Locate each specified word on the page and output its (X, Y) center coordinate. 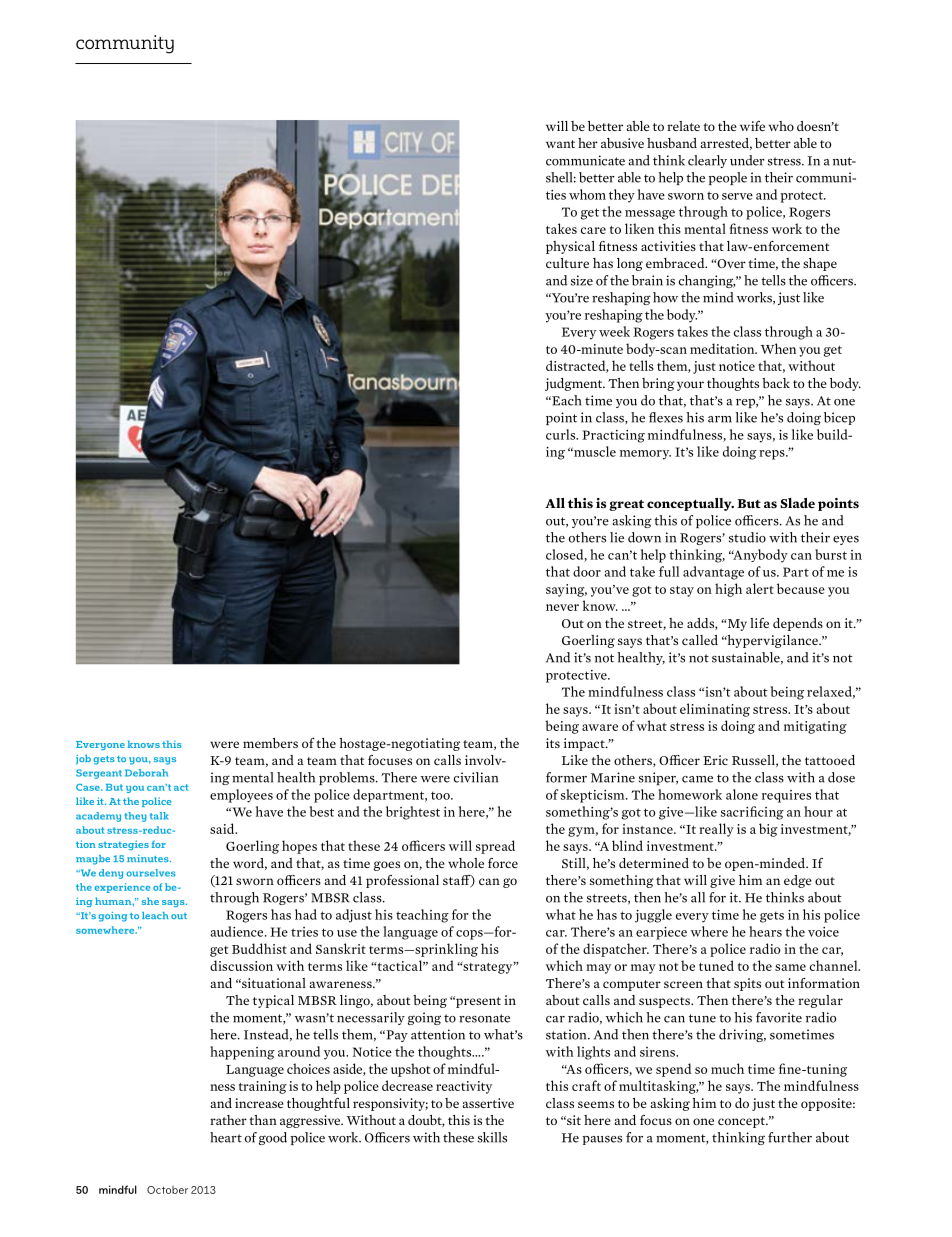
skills (492, 1137)
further (790, 1137)
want (560, 144)
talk (159, 816)
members (270, 743)
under (747, 160)
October (167, 1190)
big (768, 830)
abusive (622, 143)
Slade (797, 503)
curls (562, 434)
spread (495, 847)
